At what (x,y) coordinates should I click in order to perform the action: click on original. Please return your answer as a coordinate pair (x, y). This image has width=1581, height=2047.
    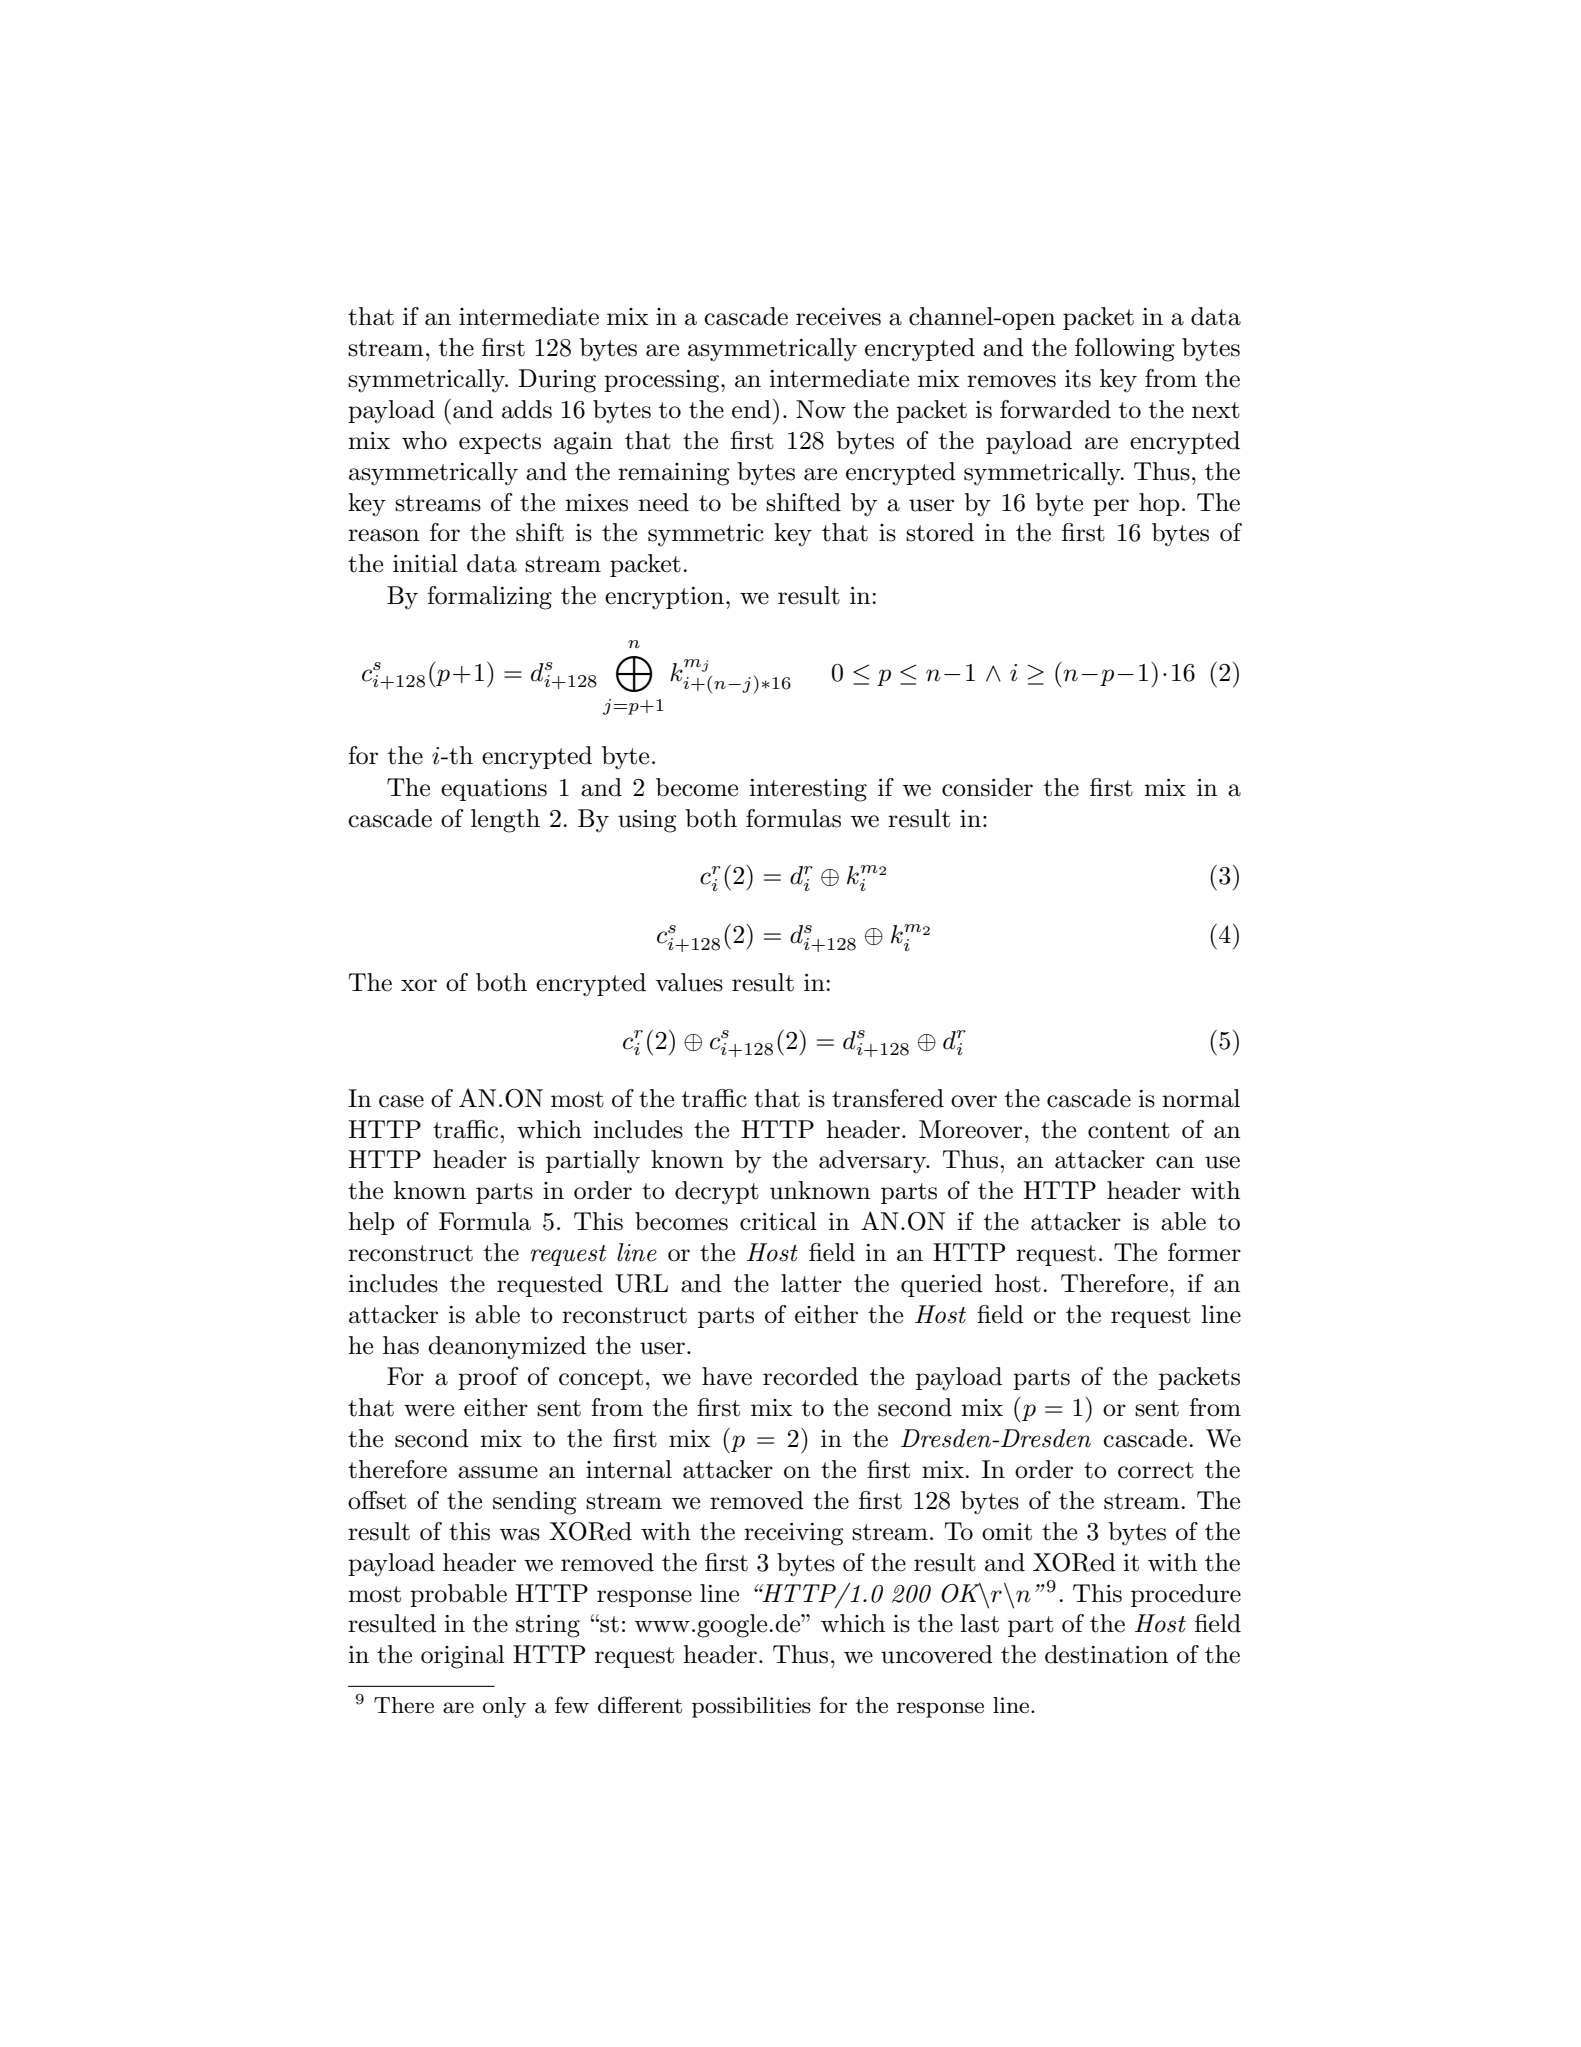
    Looking at the image, I should click on (463, 1657).
